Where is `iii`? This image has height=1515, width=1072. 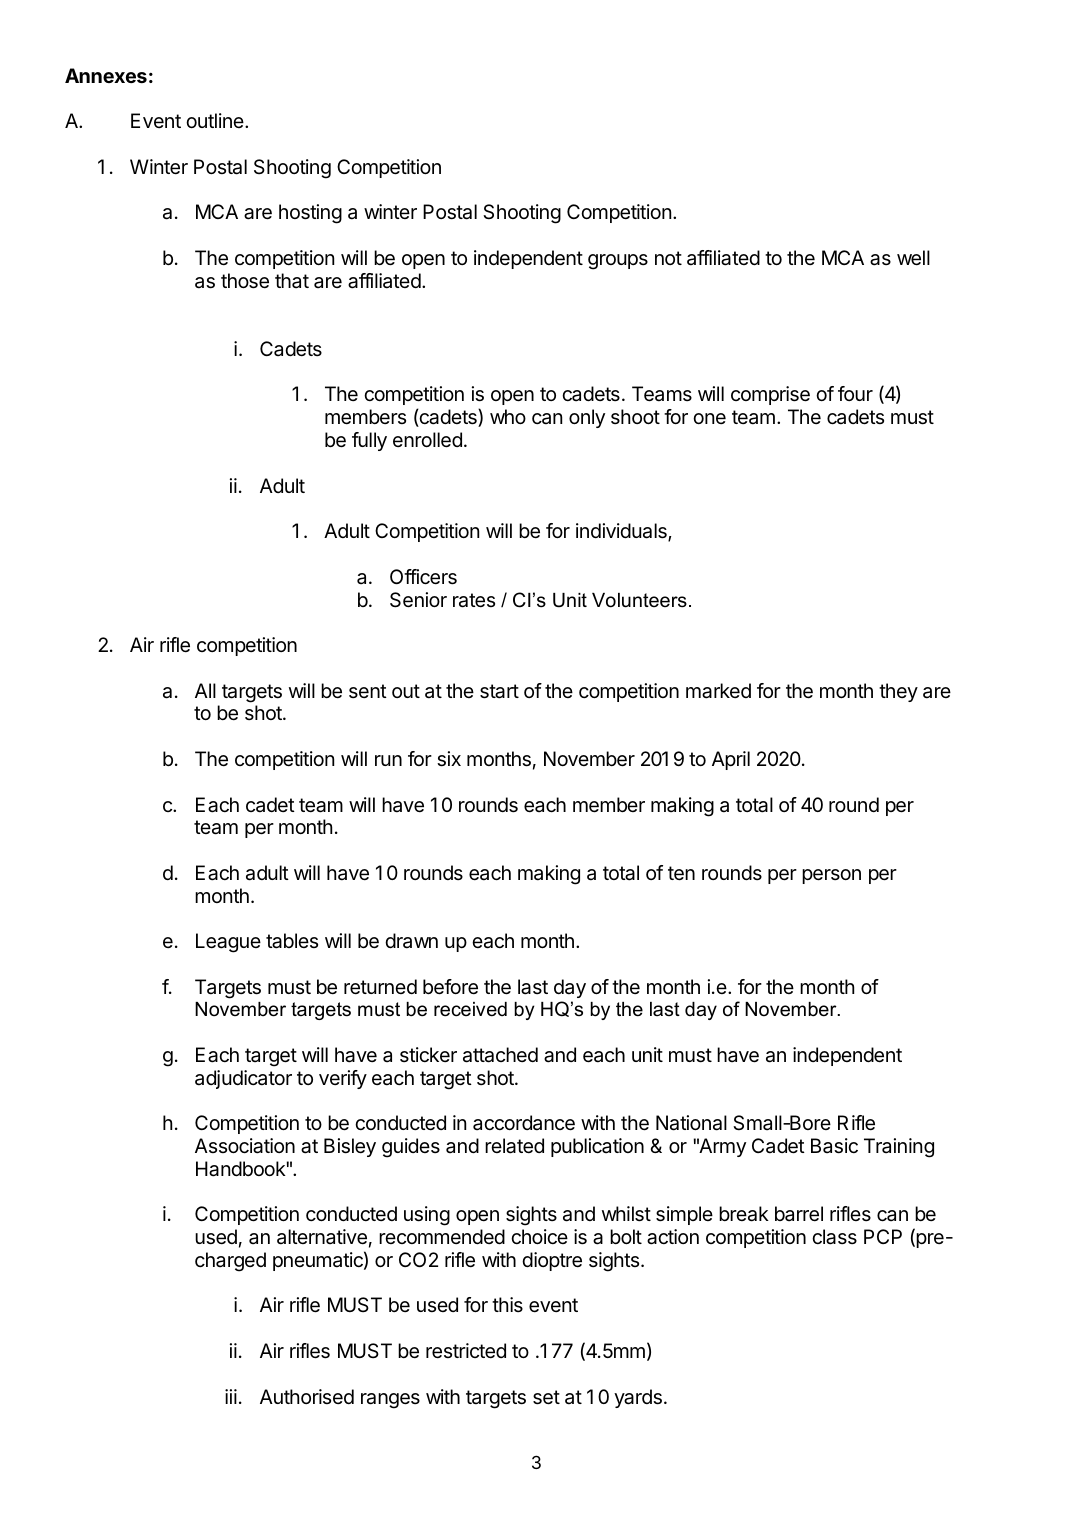 iii is located at coordinates (231, 1396).
